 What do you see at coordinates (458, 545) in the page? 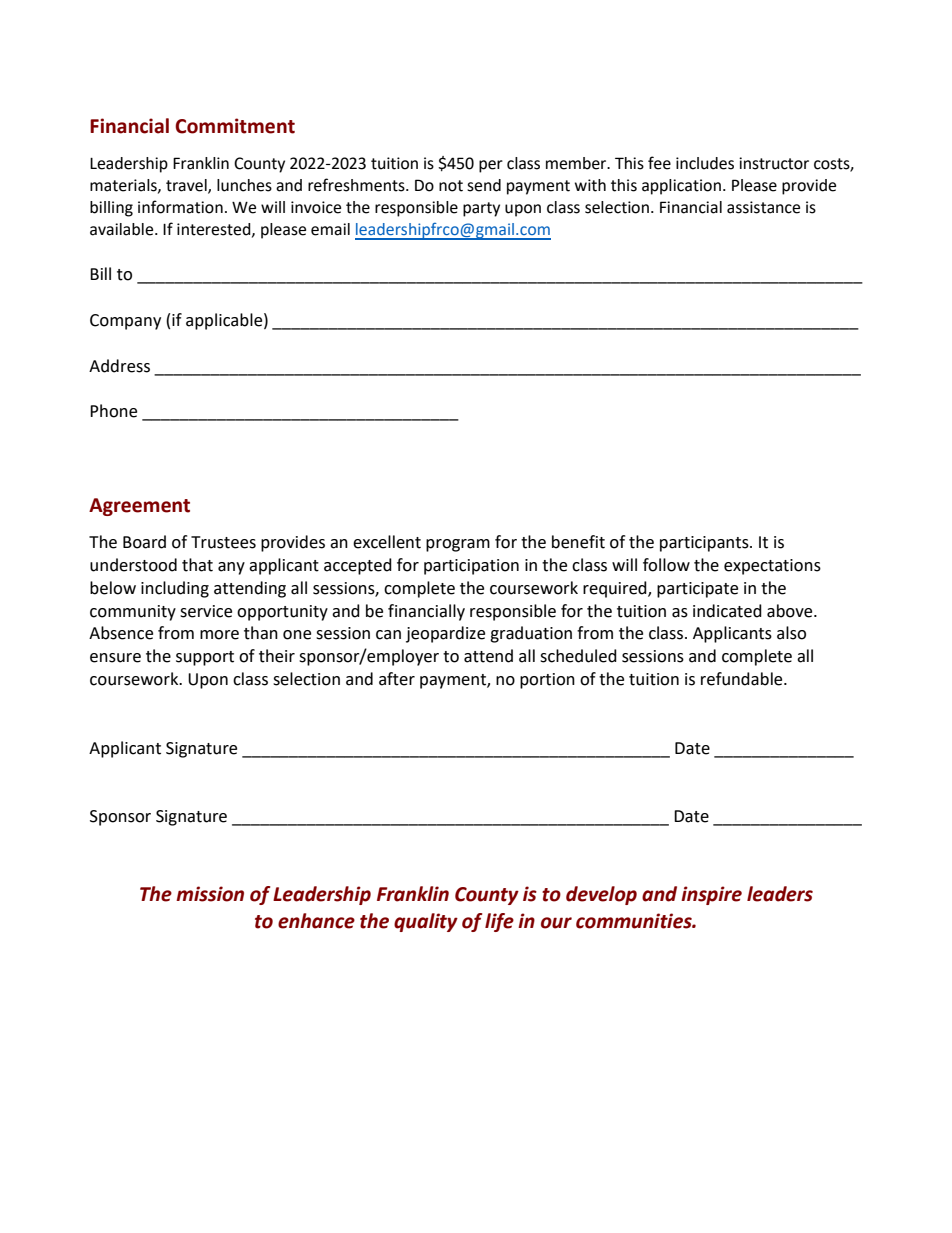
I see `program` at bounding box center [458, 545].
